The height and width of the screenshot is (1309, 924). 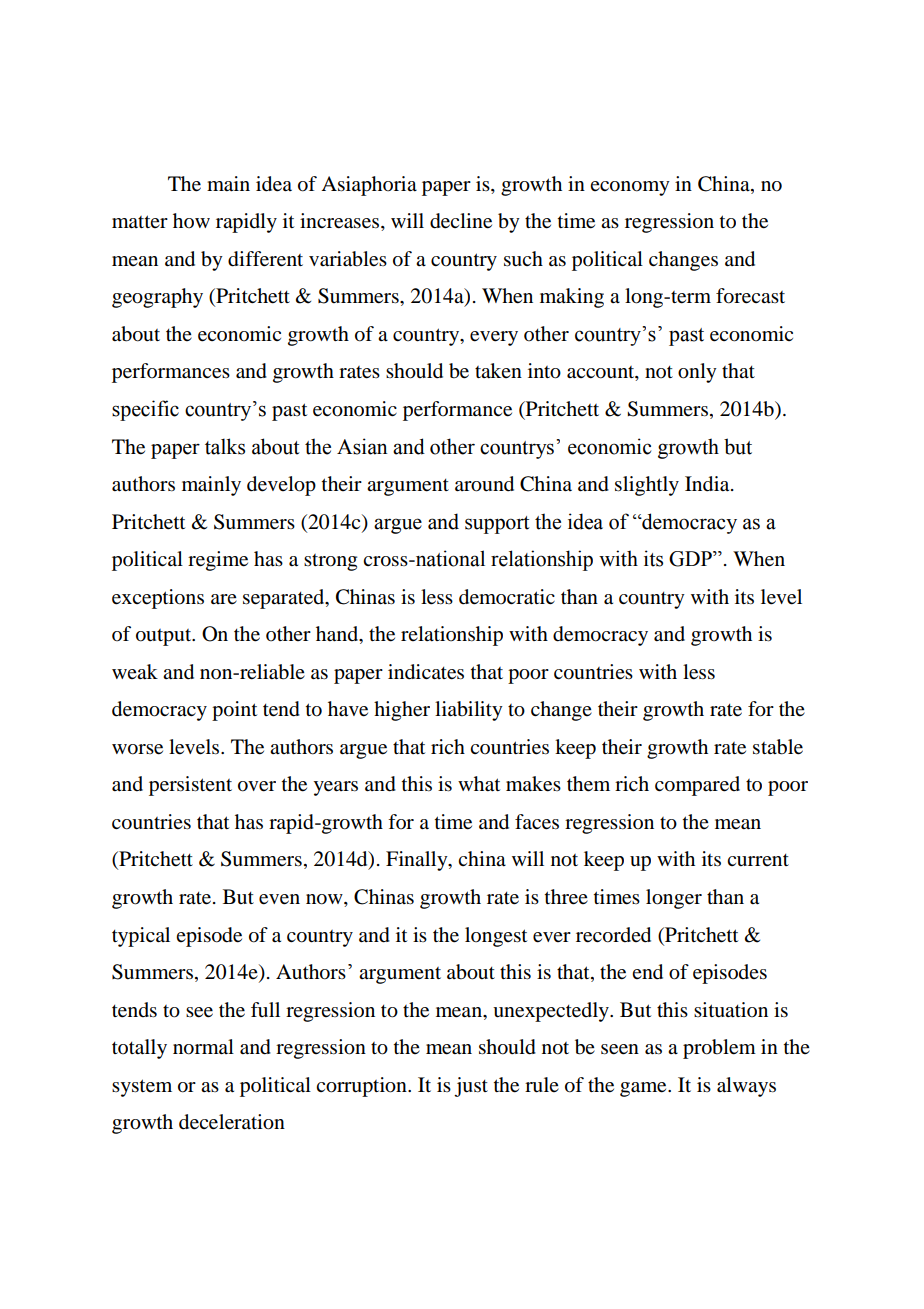 I want to click on regime, so click(x=218, y=561).
